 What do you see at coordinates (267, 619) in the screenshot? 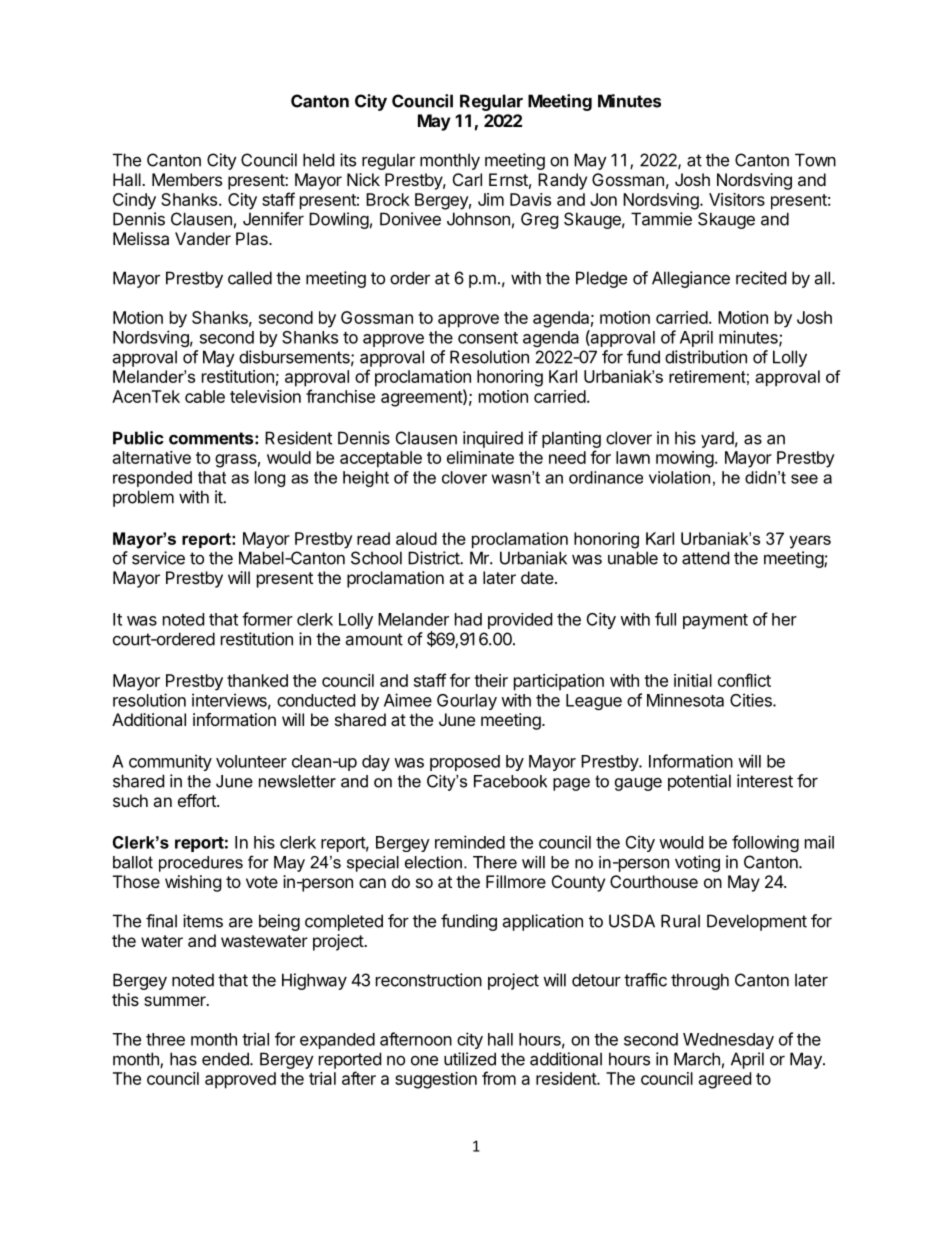
I see `former` at bounding box center [267, 619].
